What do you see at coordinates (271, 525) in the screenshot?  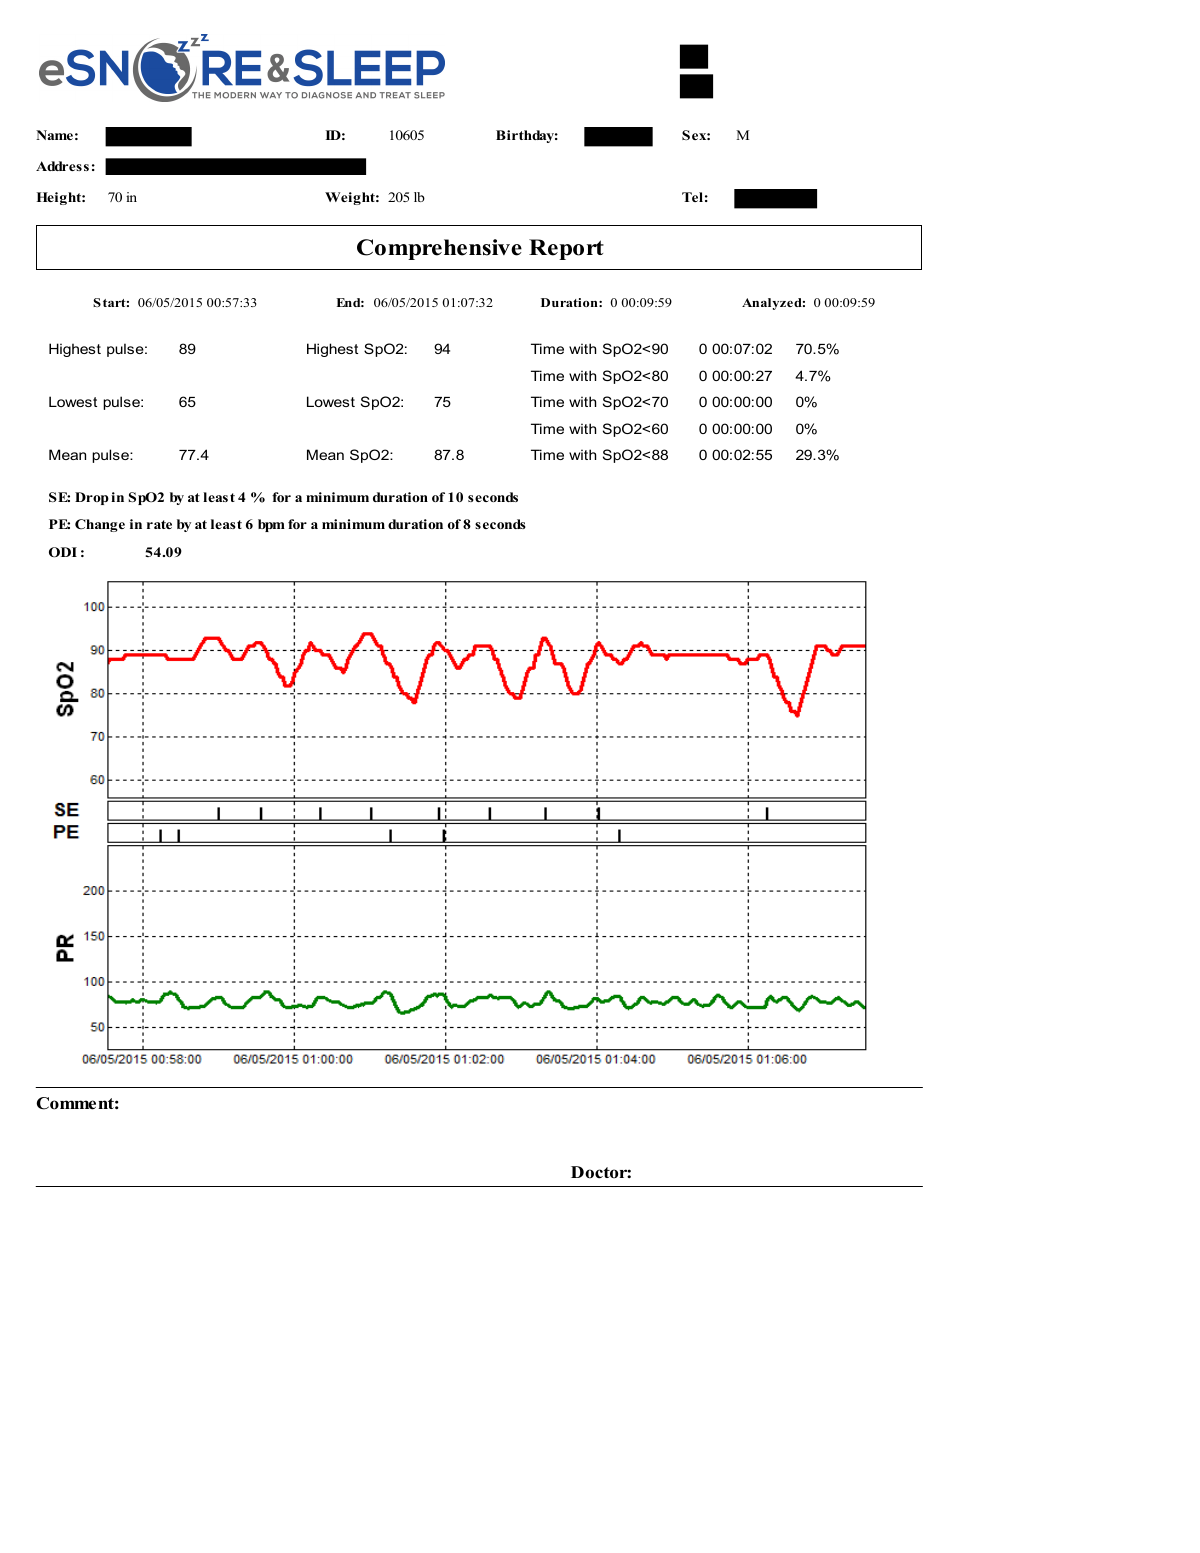 I see `bpm` at bounding box center [271, 525].
